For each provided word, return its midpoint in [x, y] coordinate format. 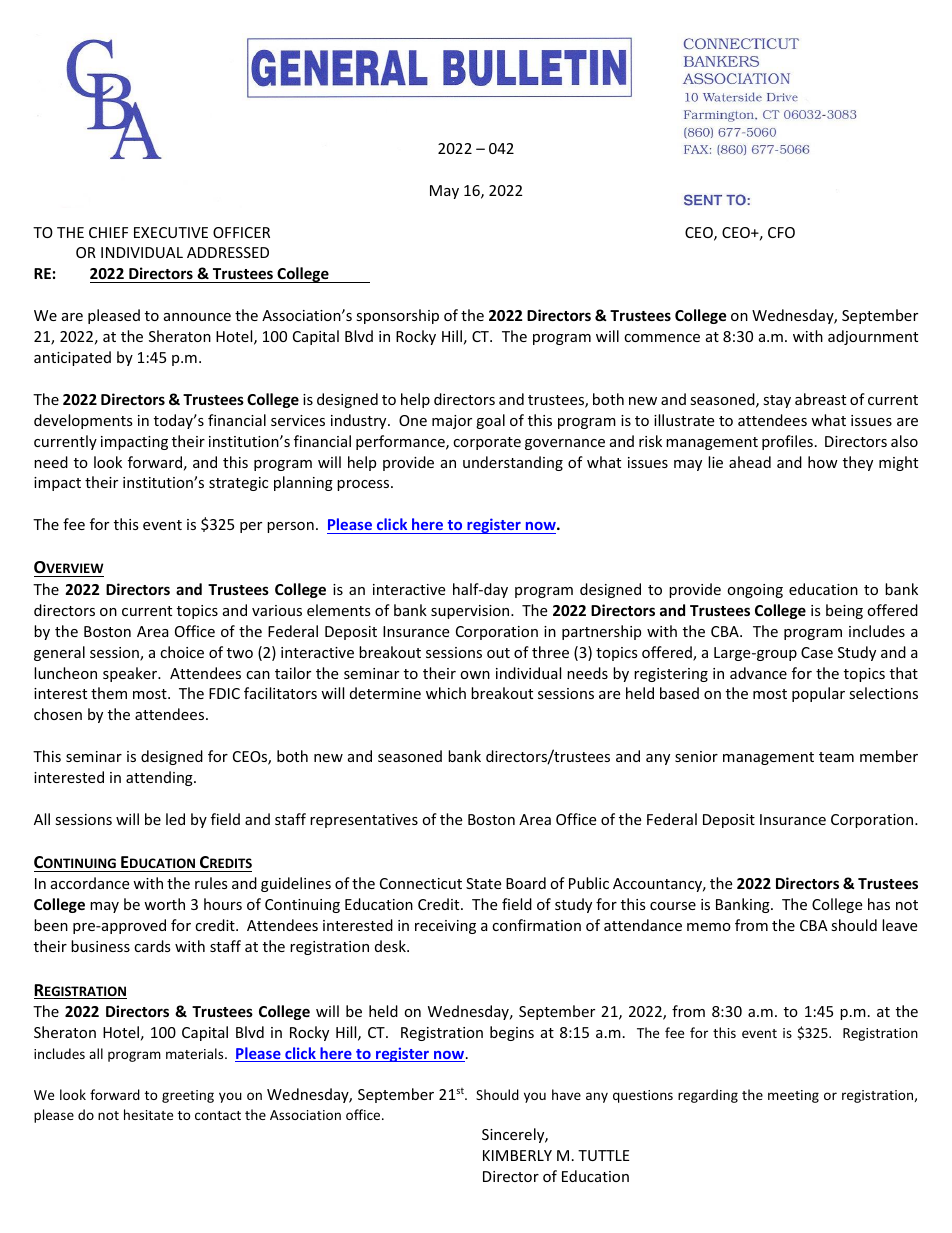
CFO [781, 232]
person [290, 527]
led [175, 819]
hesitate [148, 1114]
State [483, 883]
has [879, 904]
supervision [471, 612]
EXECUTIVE [171, 232]
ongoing [755, 591]
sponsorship [397, 316]
